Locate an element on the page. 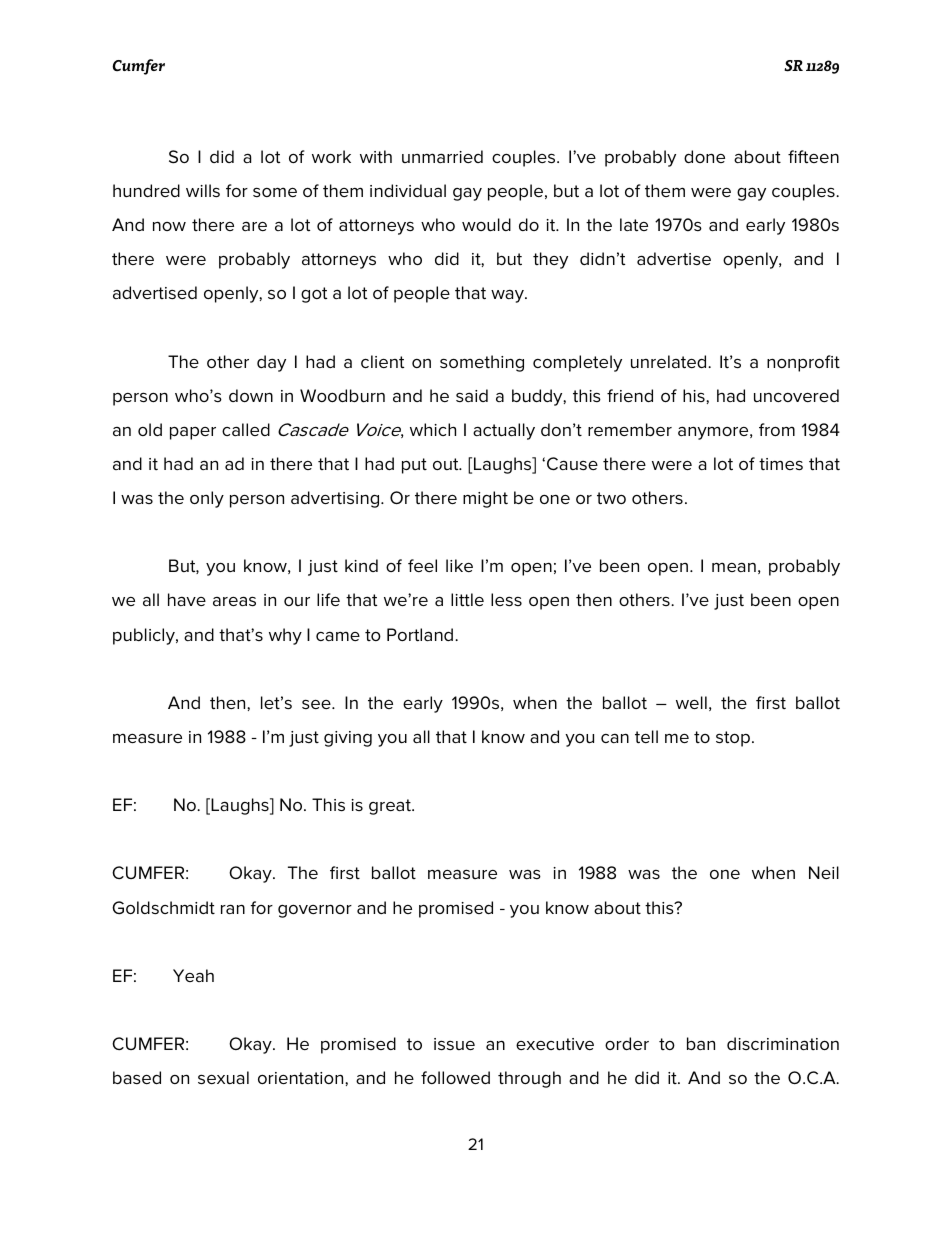 This page has height=1233, width=952. wills is located at coordinates (203, 190).
